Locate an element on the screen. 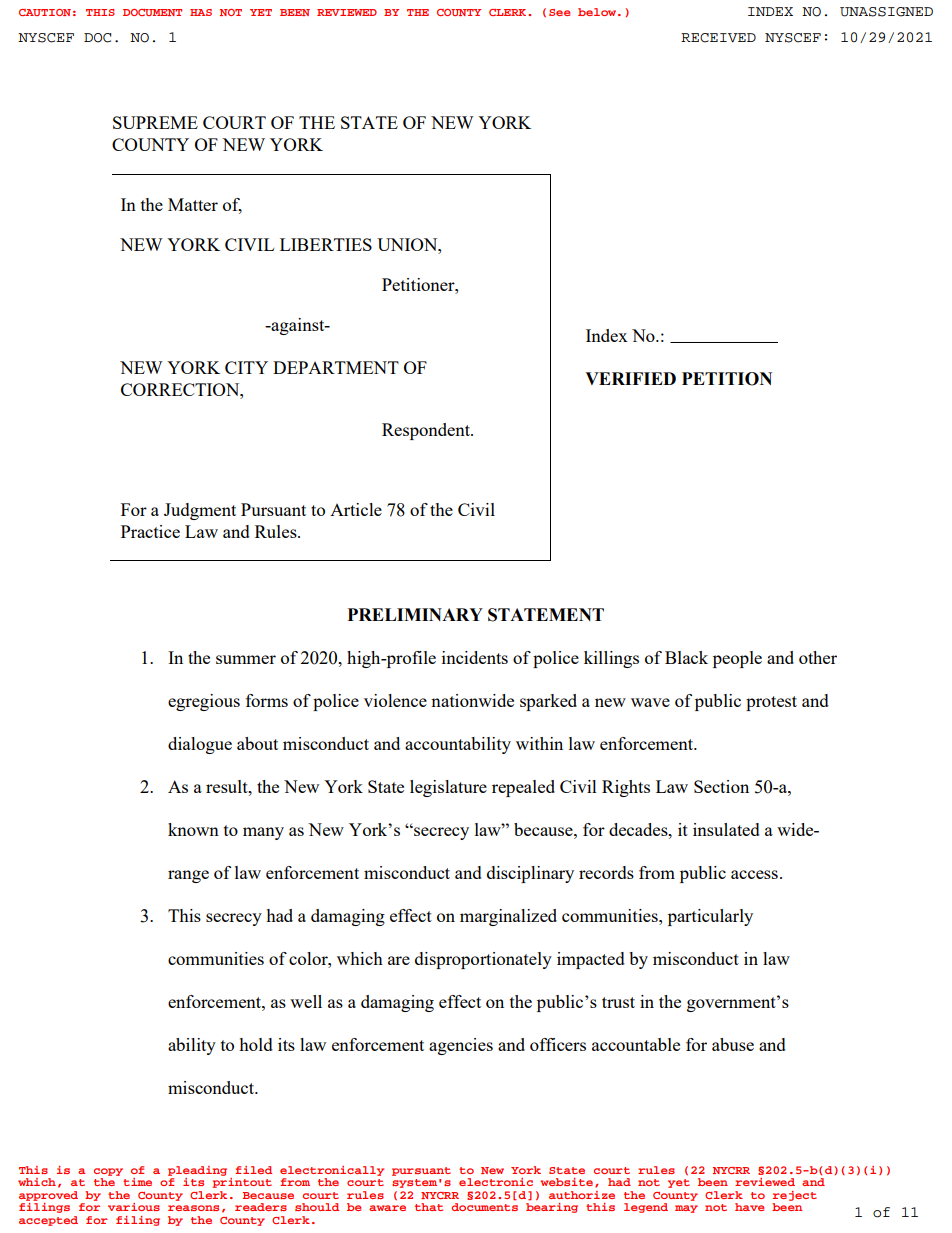  that is located at coordinates (429, 1207).
